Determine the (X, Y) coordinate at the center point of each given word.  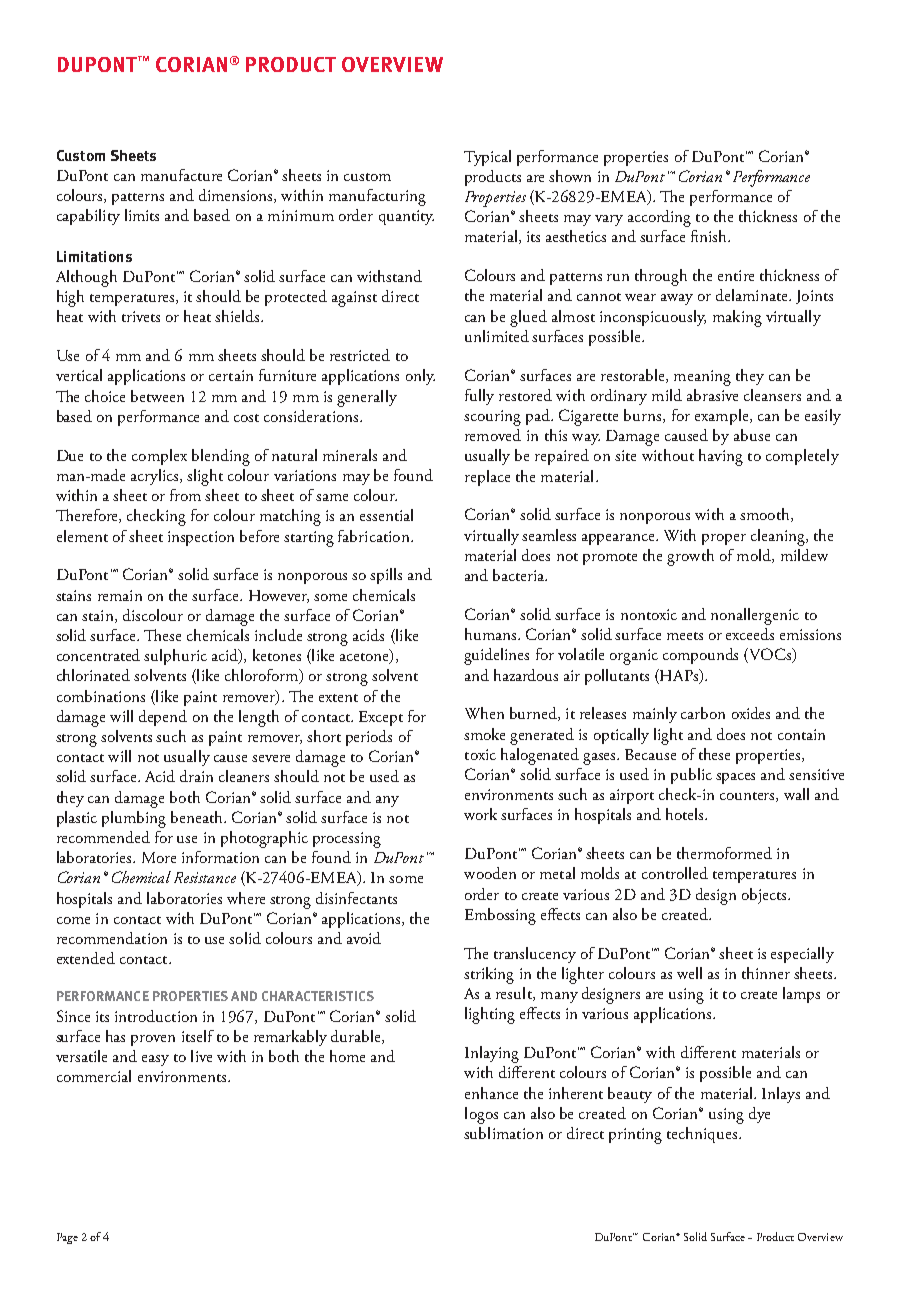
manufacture (181, 175)
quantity (406, 217)
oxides (751, 713)
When (484, 713)
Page (67, 1238)
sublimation (503, 1133)
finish (710, 236)
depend (163, 718)
